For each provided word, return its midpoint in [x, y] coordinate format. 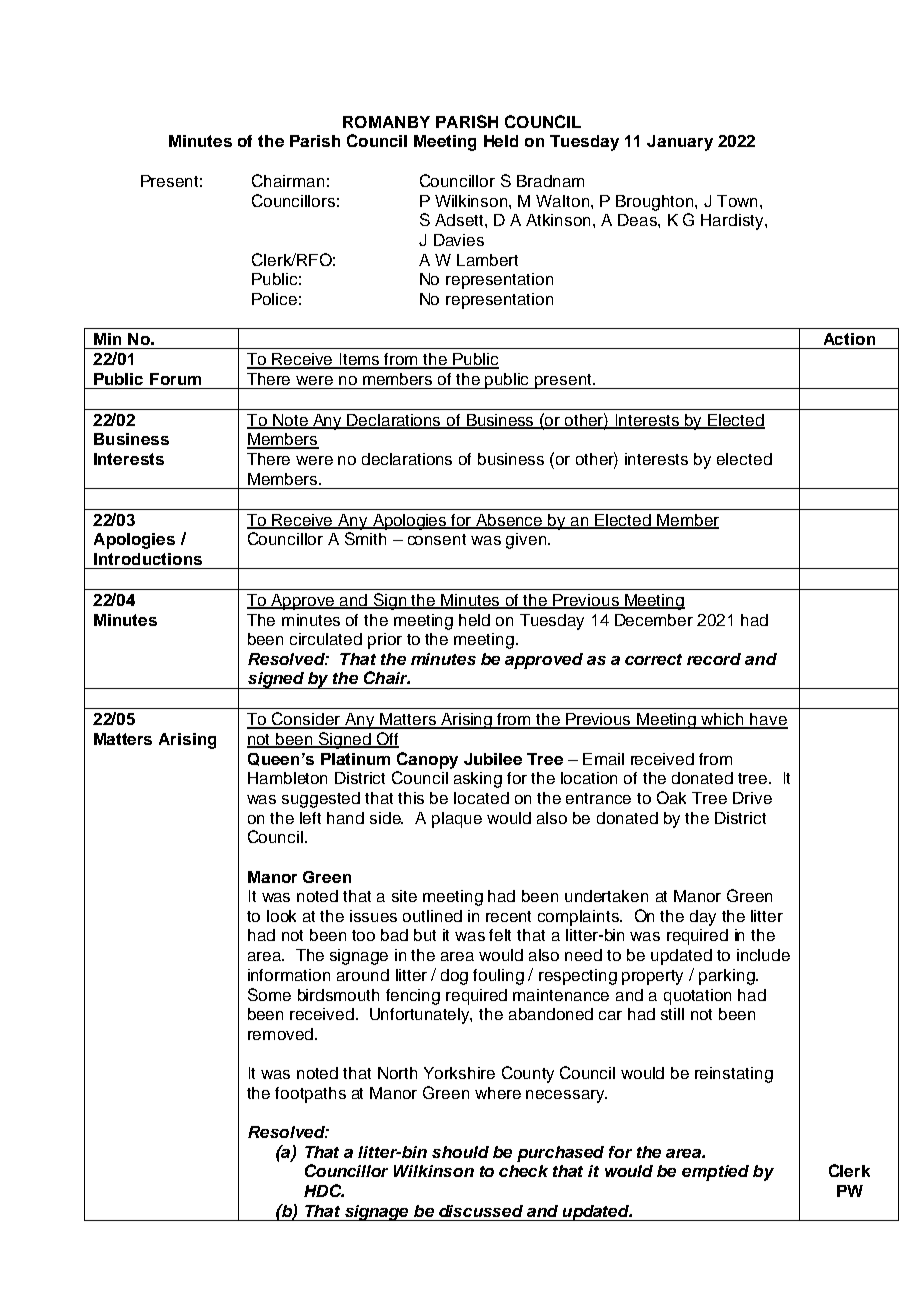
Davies [459, 240]
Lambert [487, 260]
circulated [326, 639]
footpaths [310, 1095]
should [460, 1152]
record [714, 659]
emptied [715, 1173]
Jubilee [493, 759]
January [680, 143]
